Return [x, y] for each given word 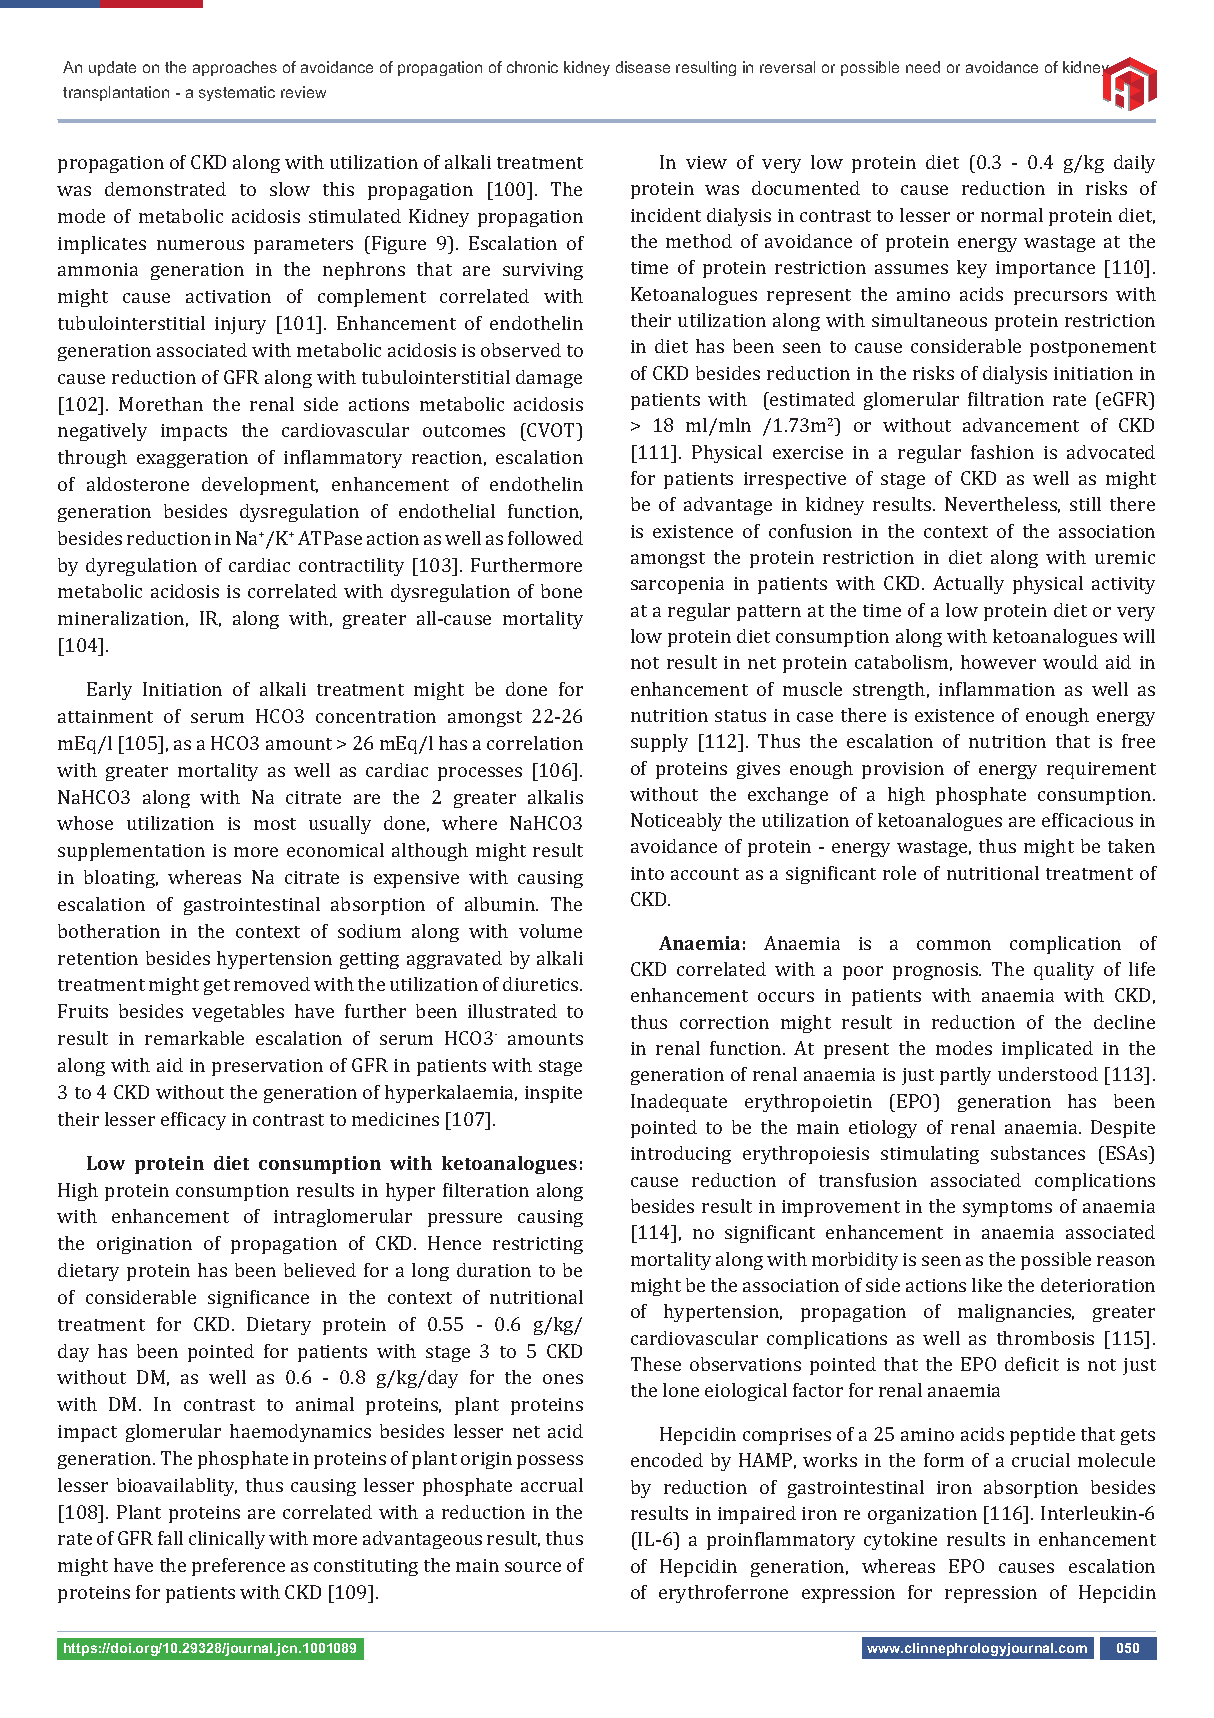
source [533, 1567]
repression [991, 1594]
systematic [237, 93]
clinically [227, 1540]
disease [643, 67]
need [923, 67]
